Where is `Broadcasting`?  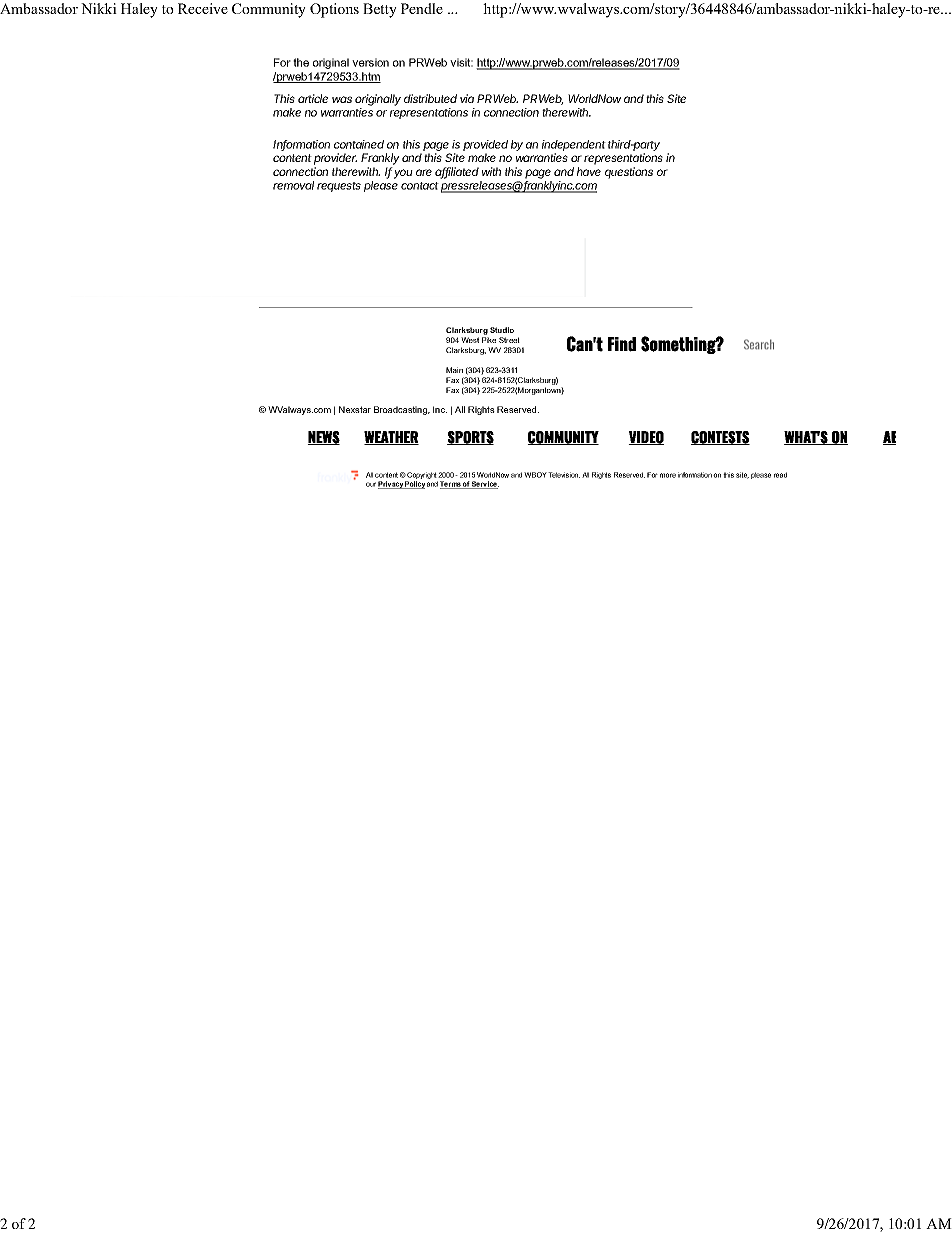 Broadcasting is located at coordinates (402, 410).
